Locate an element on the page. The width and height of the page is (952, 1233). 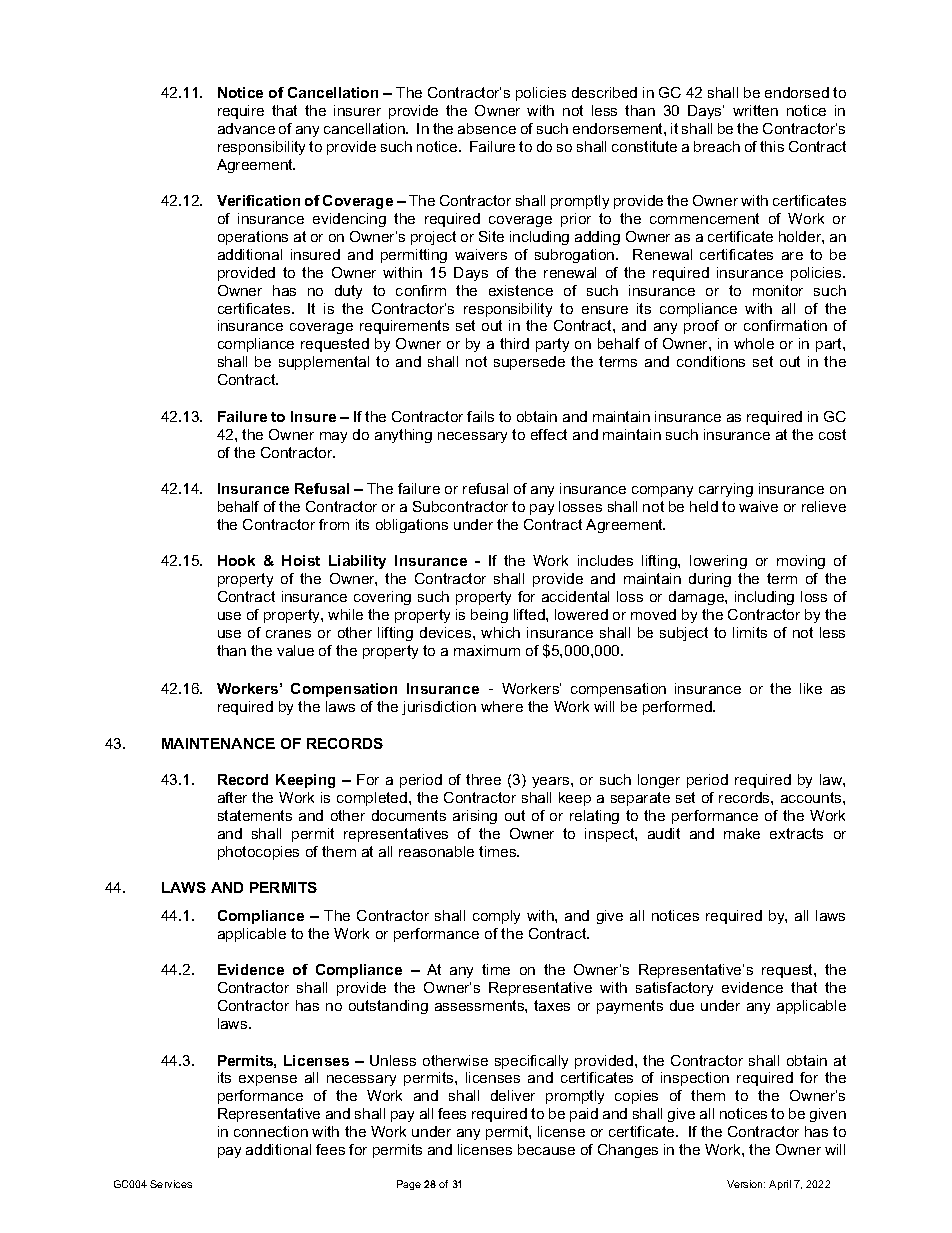
may is located at coordinates (333, 437).
